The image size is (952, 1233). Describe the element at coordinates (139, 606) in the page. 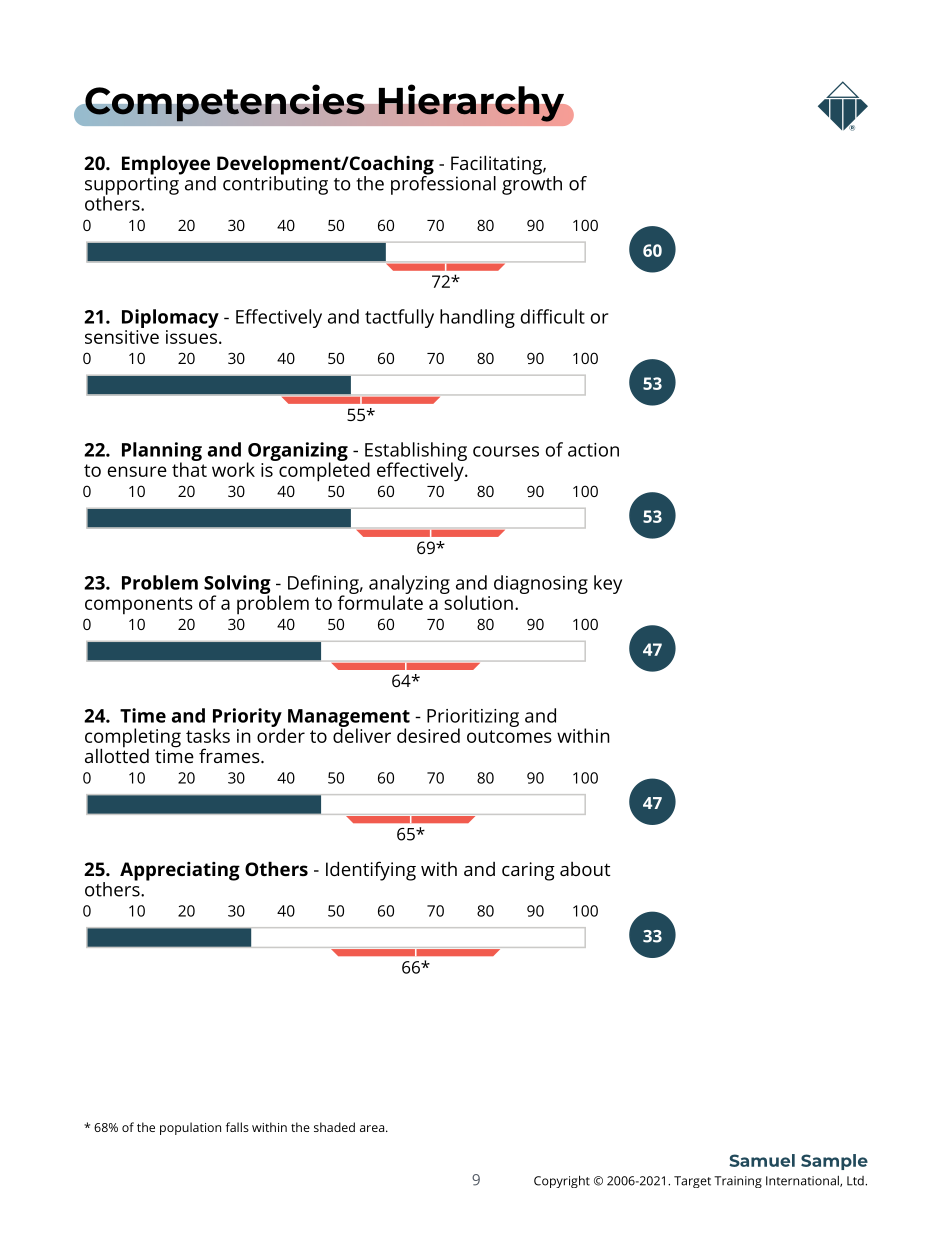

I see `components` at that location.
